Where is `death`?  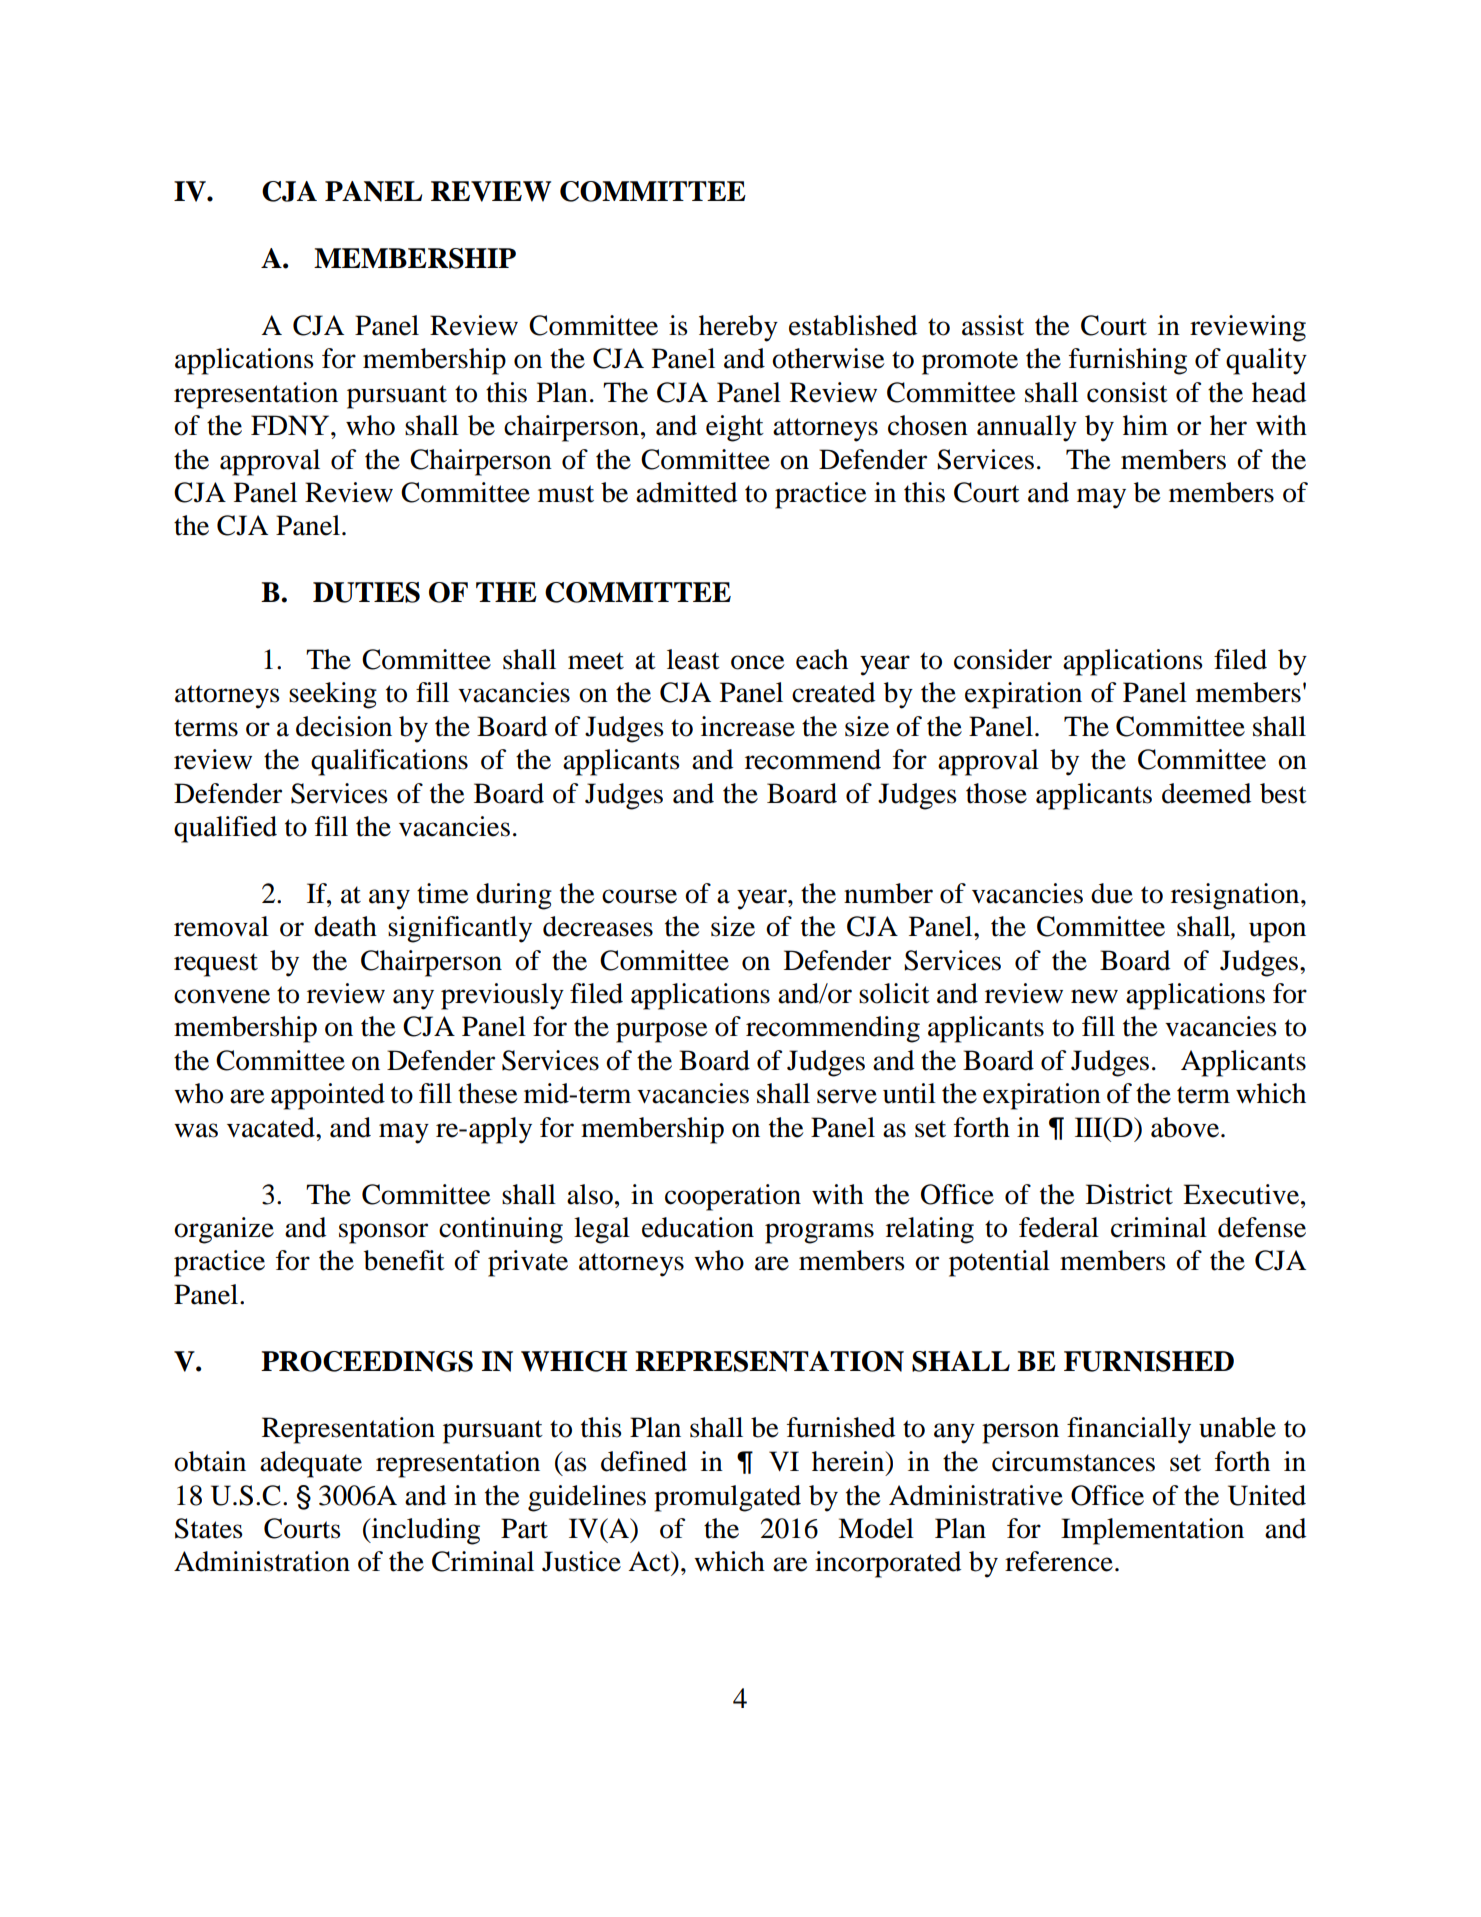 death is located at coordinates (345, 926).
